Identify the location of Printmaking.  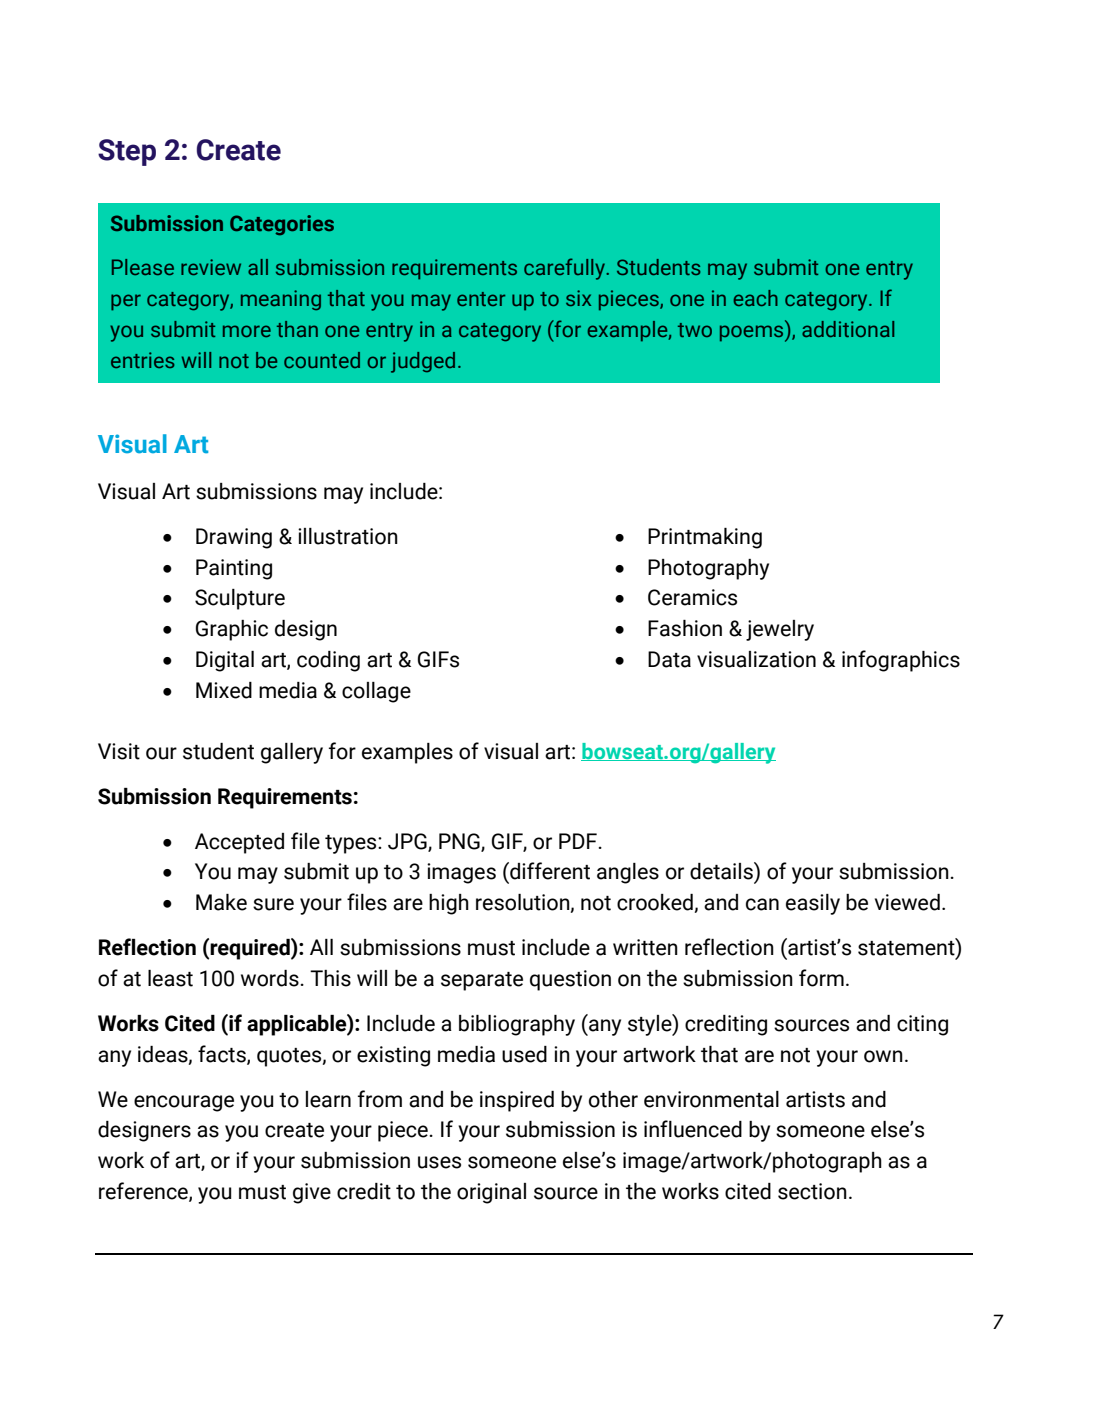
(705, 538).
